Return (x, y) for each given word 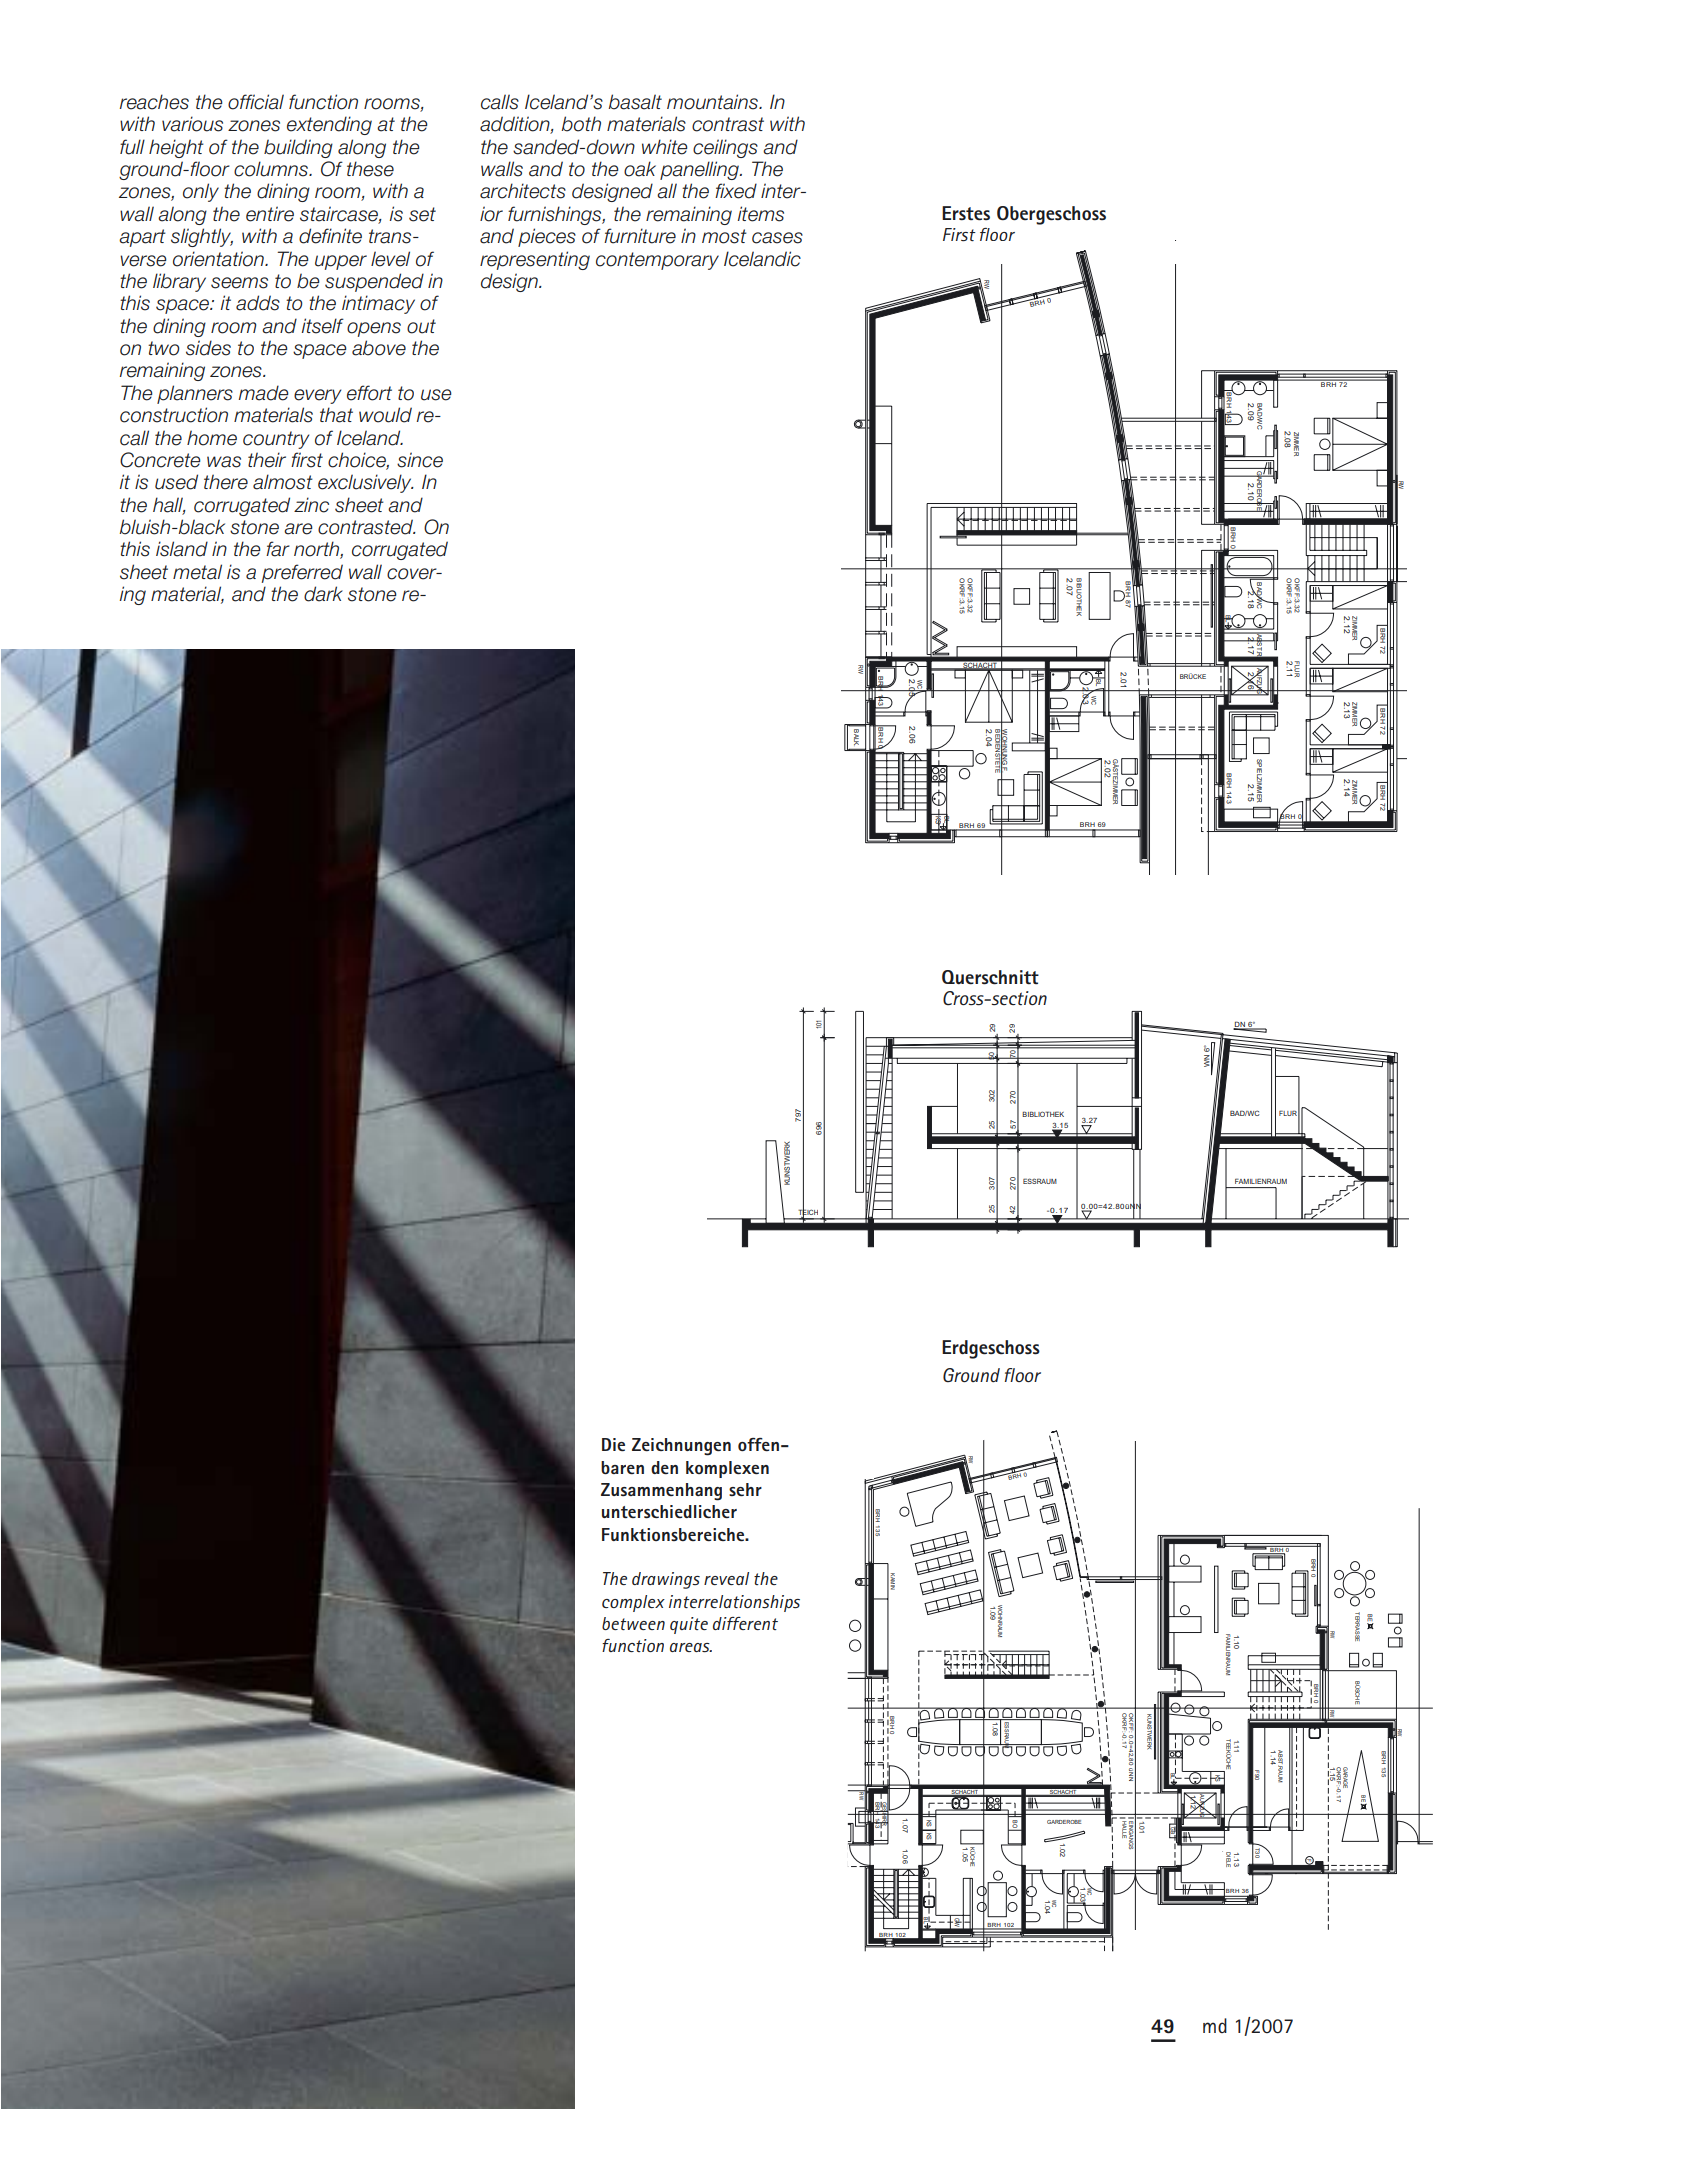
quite (689, 1625)
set (422, 214)
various (192, 124)
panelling (700, 170)
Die (613, 1444)
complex (633, 1603)
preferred (302, 573)
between (633, 1623)
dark (323, 594)
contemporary (657, 261)
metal (197, 572)
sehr (745, 1489)
